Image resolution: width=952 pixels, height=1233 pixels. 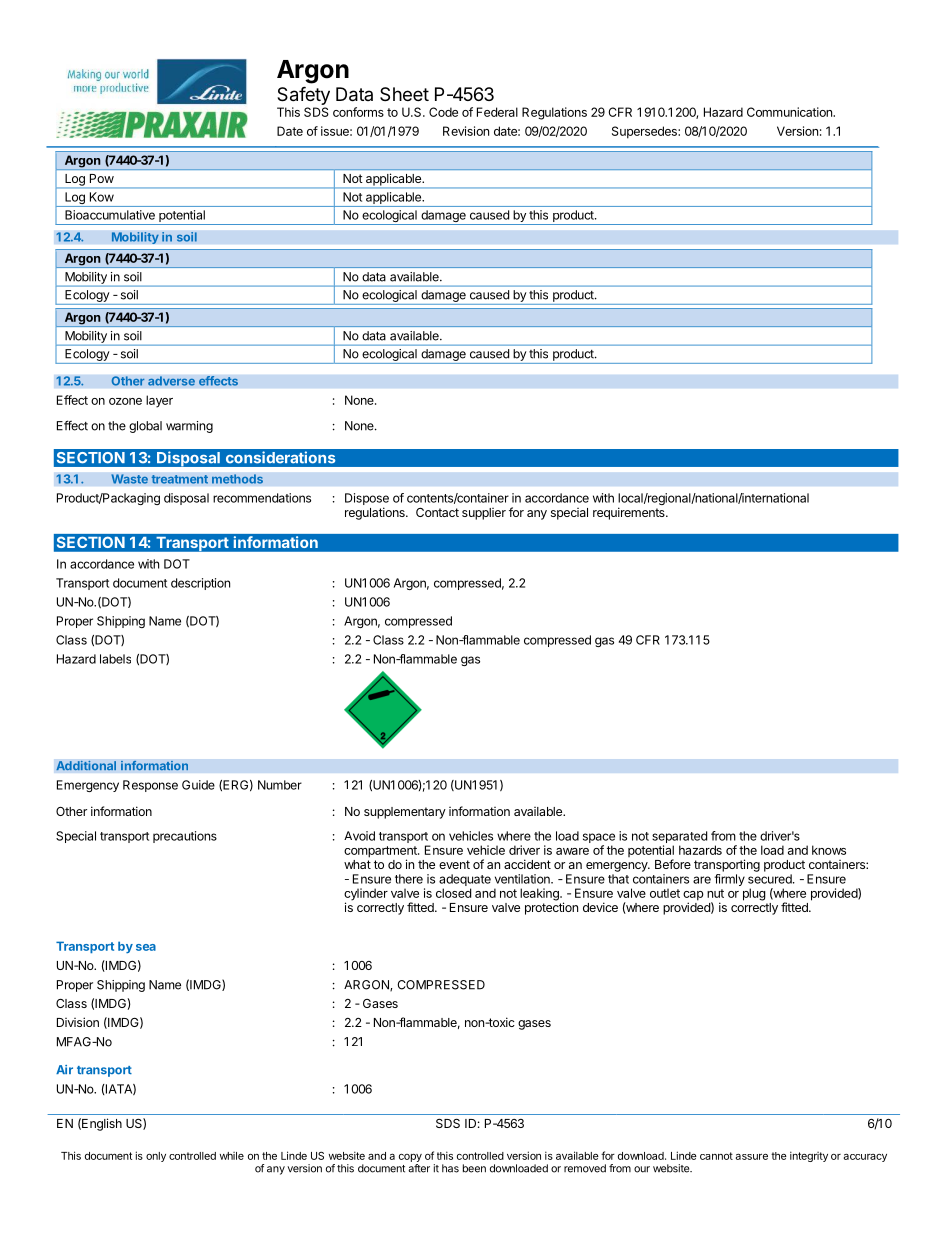 I want to click on knows, so click(x=829, y=850).
